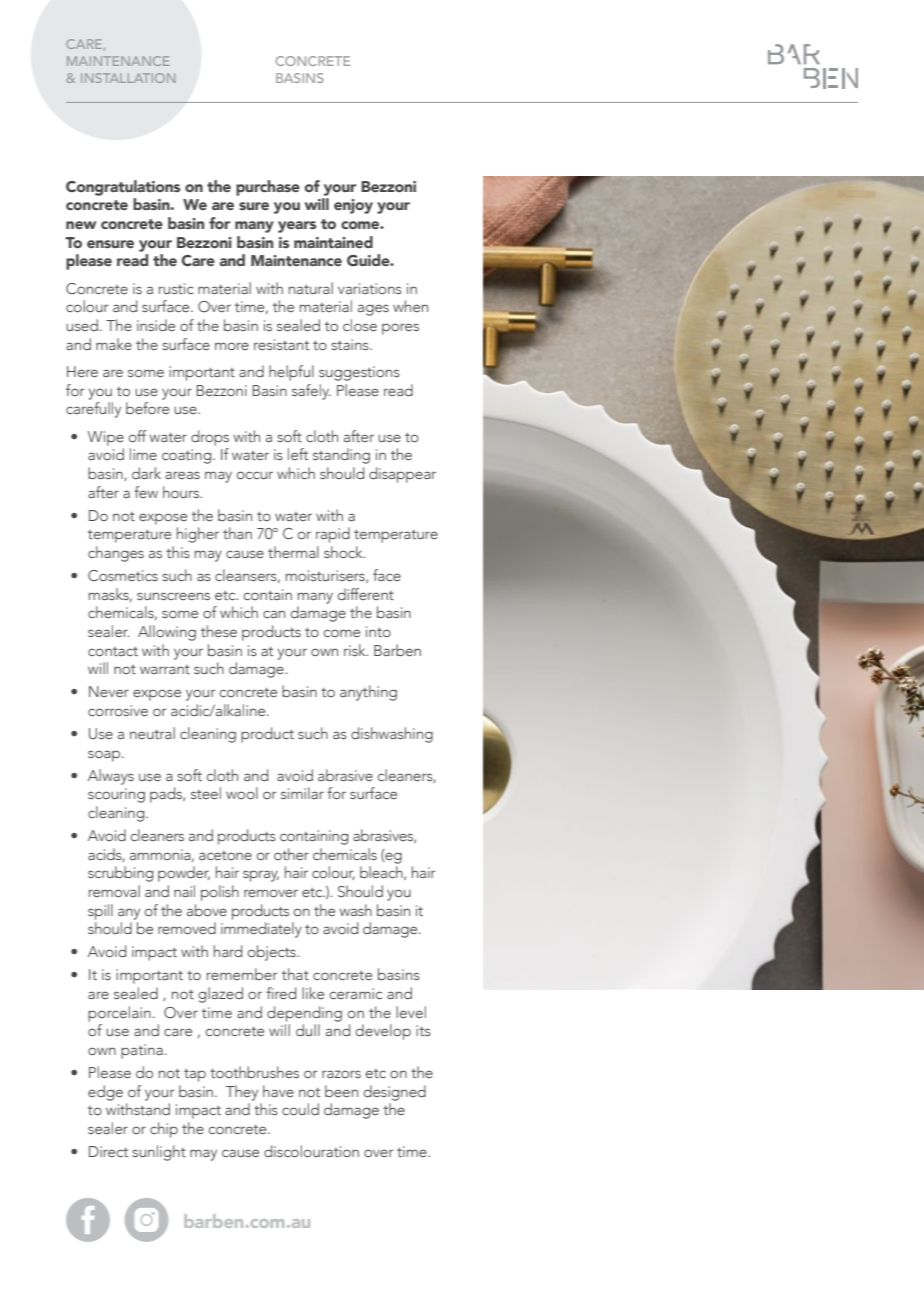 This page has height=1308, width=924. I want to click on into, so click(378, 631).
